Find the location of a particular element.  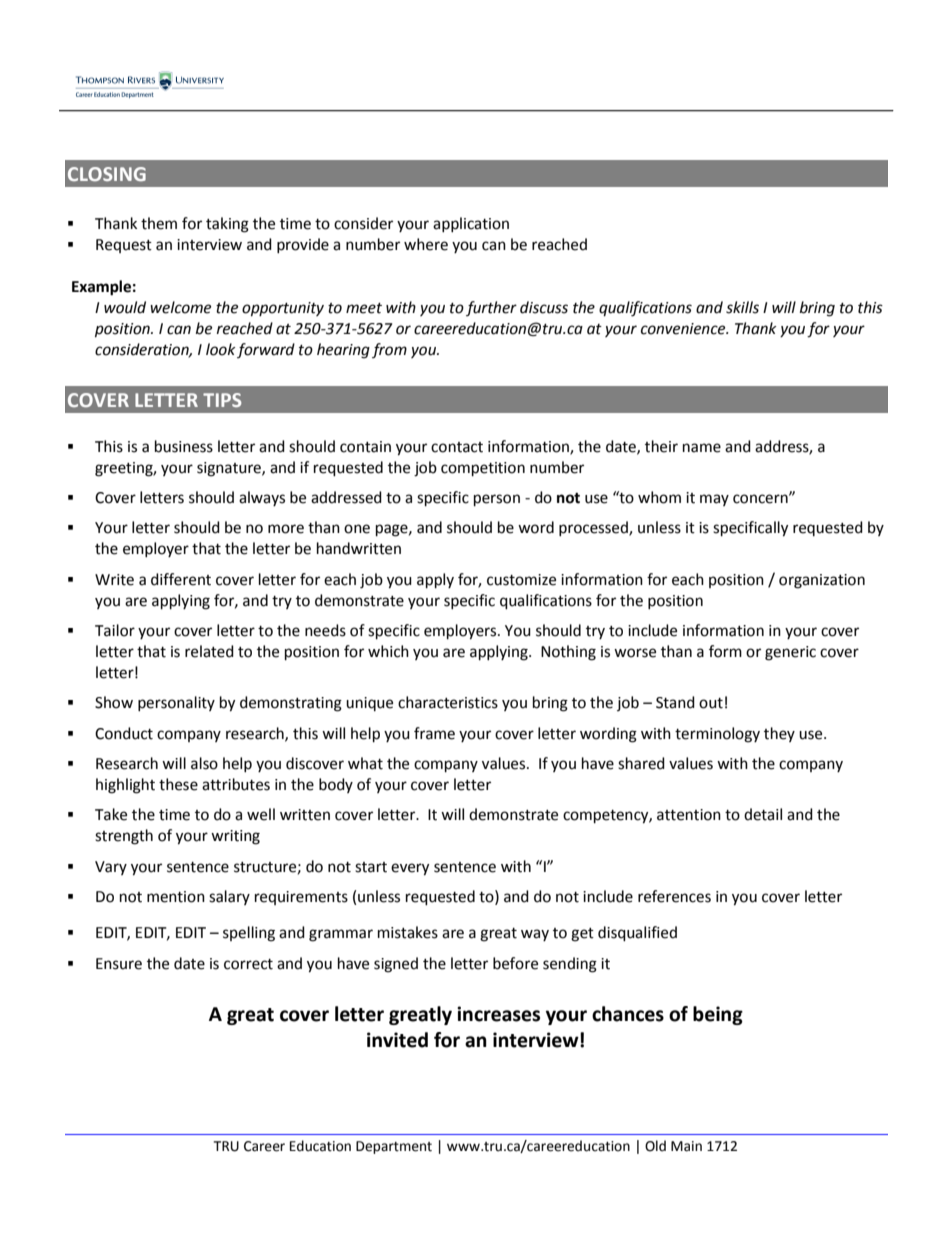

may is located at coordinates (714, 500).
